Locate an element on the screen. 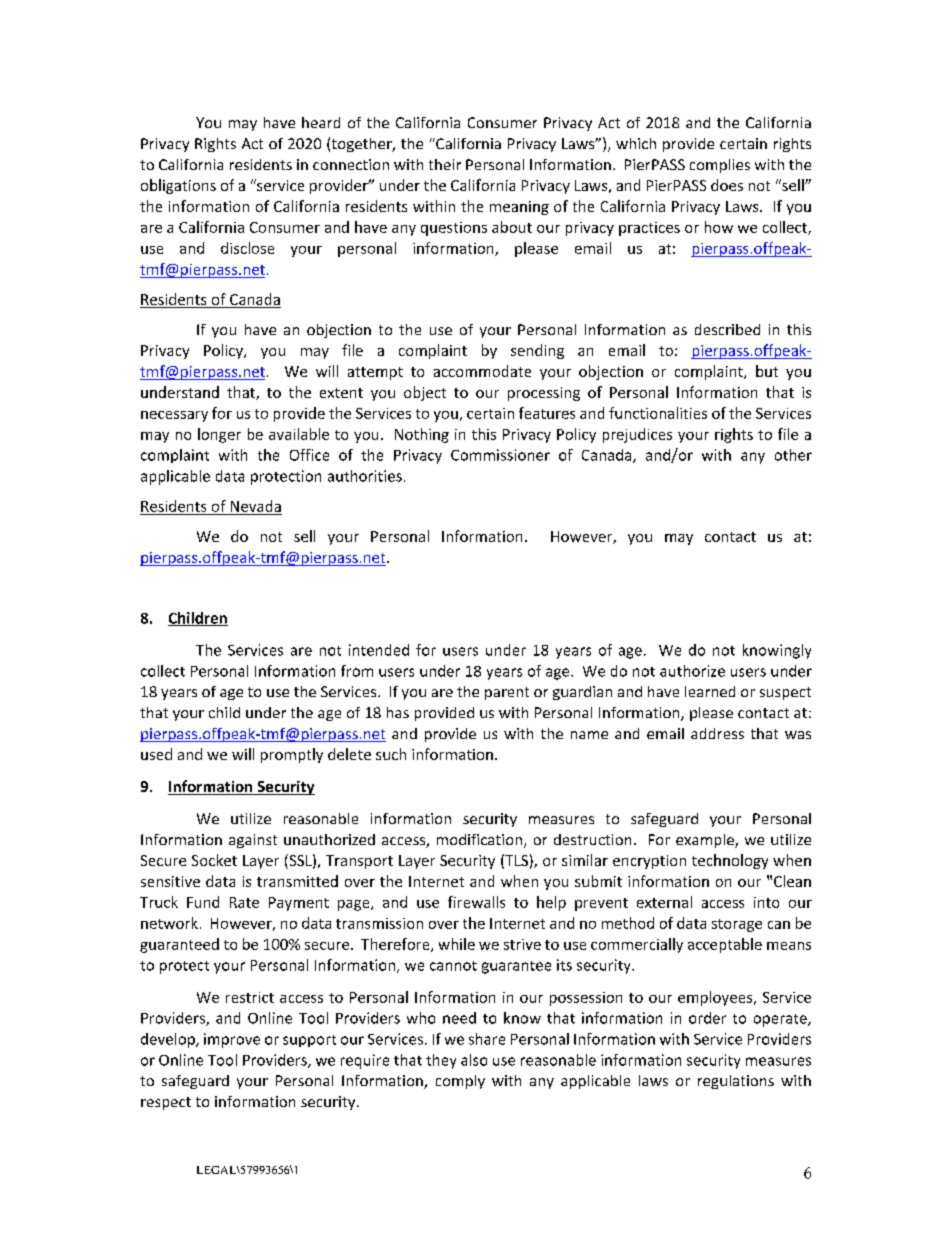 The height and width of the screenshot is (1233, 952). complies is located at coordinates (720, 166).
